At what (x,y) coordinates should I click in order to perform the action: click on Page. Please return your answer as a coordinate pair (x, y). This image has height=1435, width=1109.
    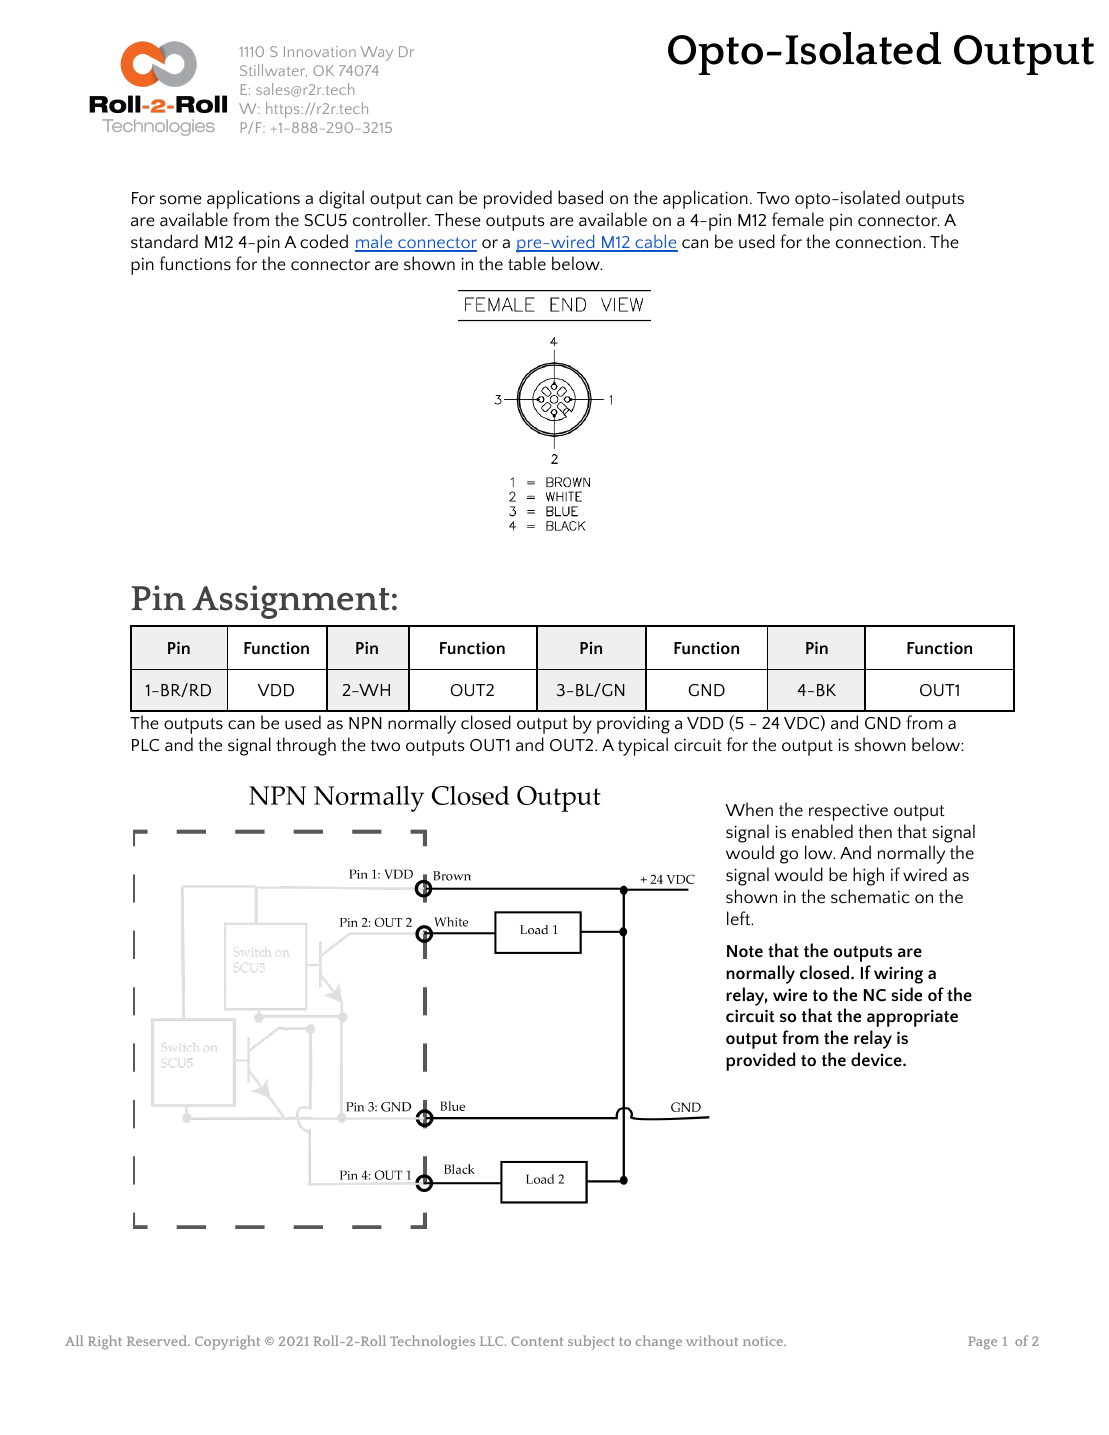
    Looking at the image, I should click on (982, 1343).
